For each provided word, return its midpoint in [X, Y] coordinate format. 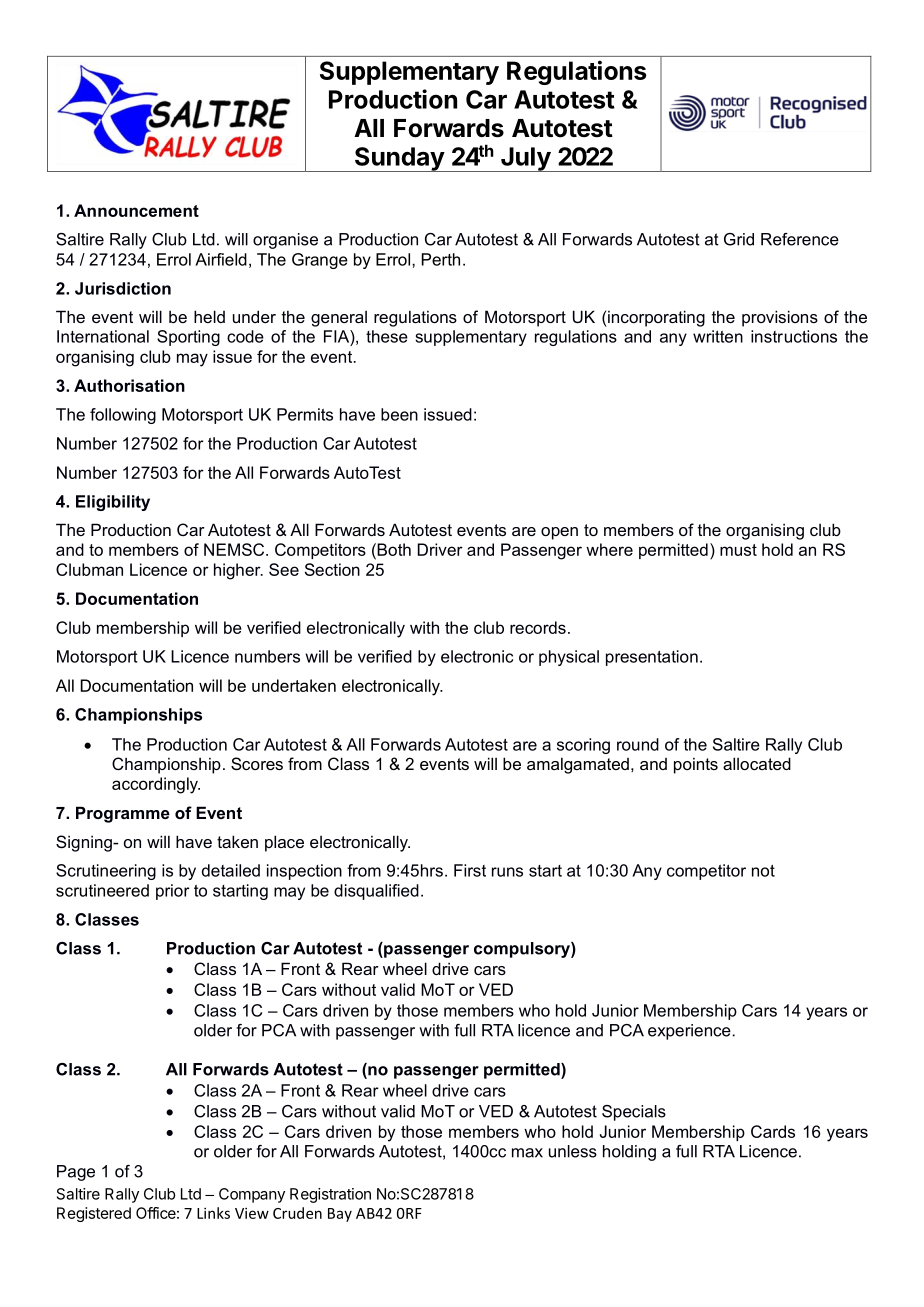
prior [173, 892]
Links [213, 1213]
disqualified [376, 892]
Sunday [399, 159]
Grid [739, 239]
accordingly [156, 785]
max [527, 1153]
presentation [652, 658]
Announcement [136, 210]
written [718, 336]
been [399, 414]
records [538, 627]
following [123, 416]
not [763, 871]
